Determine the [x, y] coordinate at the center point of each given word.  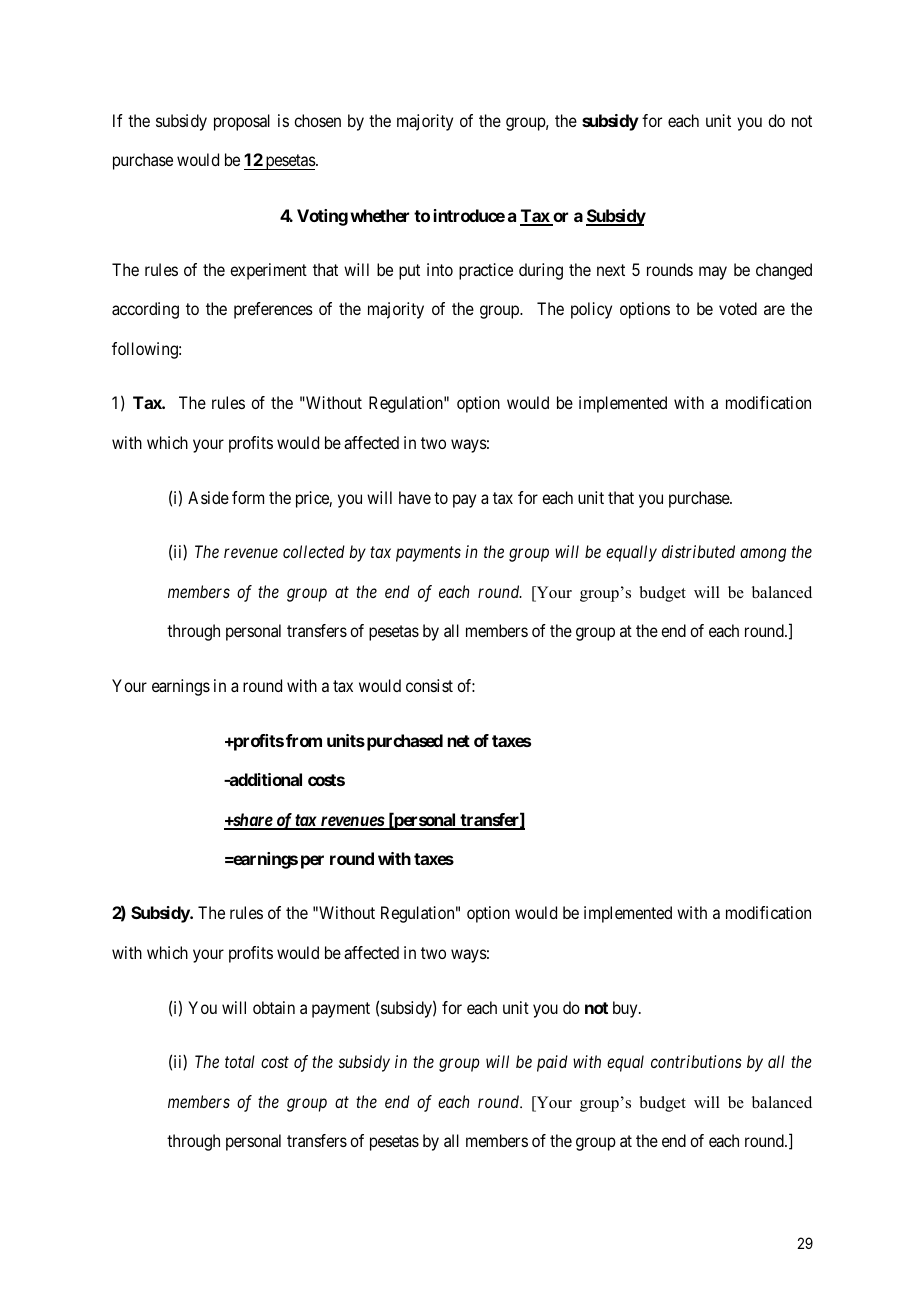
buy [626, 1009]
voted [738, 308]
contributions [696, 1061]
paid [552, 1063]
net [459, 741]
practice [486, 271]
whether [379, 215]
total [240, 1061]
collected [314, 551]
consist [429, 685]
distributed [698, 551]
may [713, 273]
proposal [242, 122]
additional [264, 779]
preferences [273, 310]
